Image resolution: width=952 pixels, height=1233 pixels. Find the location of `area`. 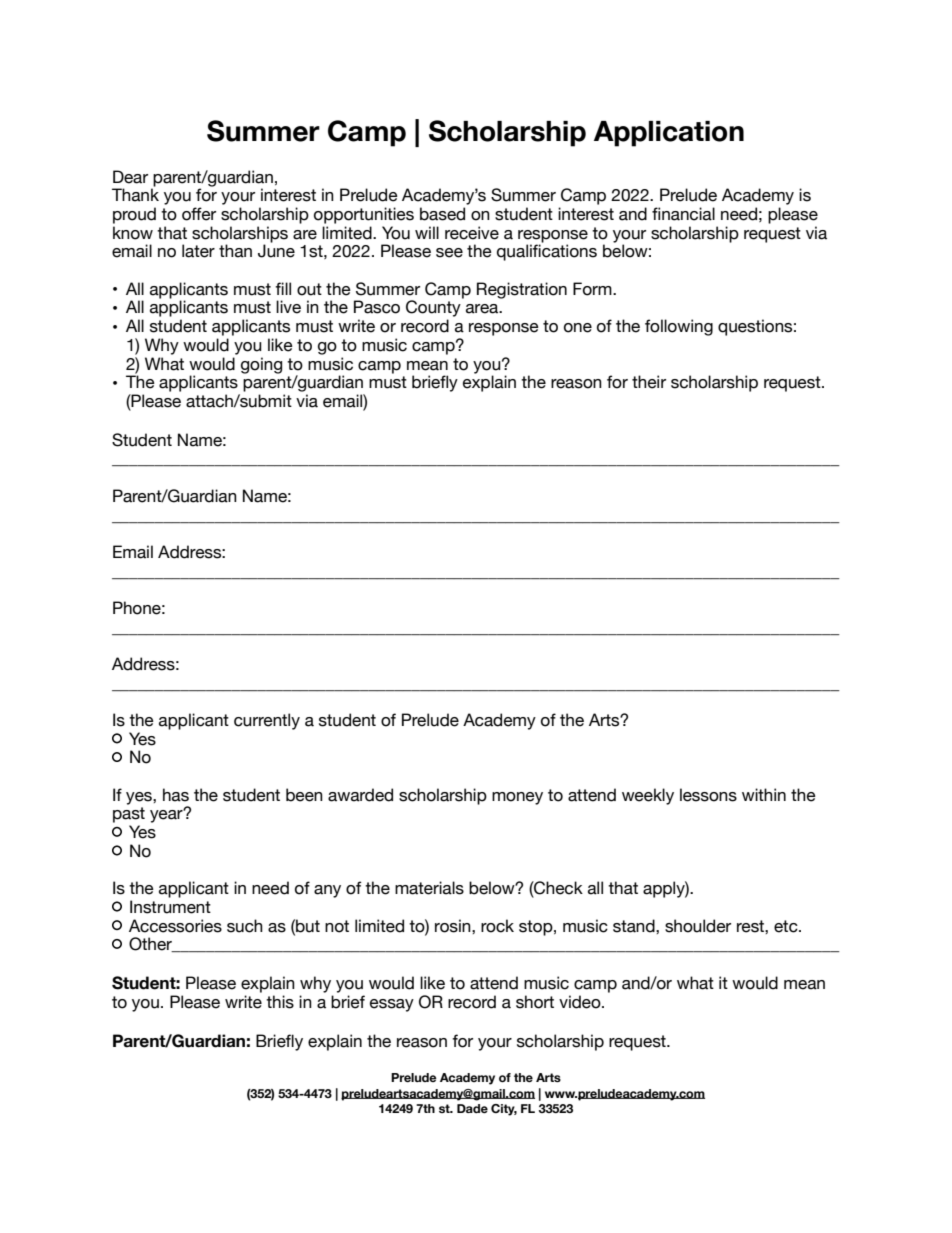

area is located at coordinates (483, 309).
